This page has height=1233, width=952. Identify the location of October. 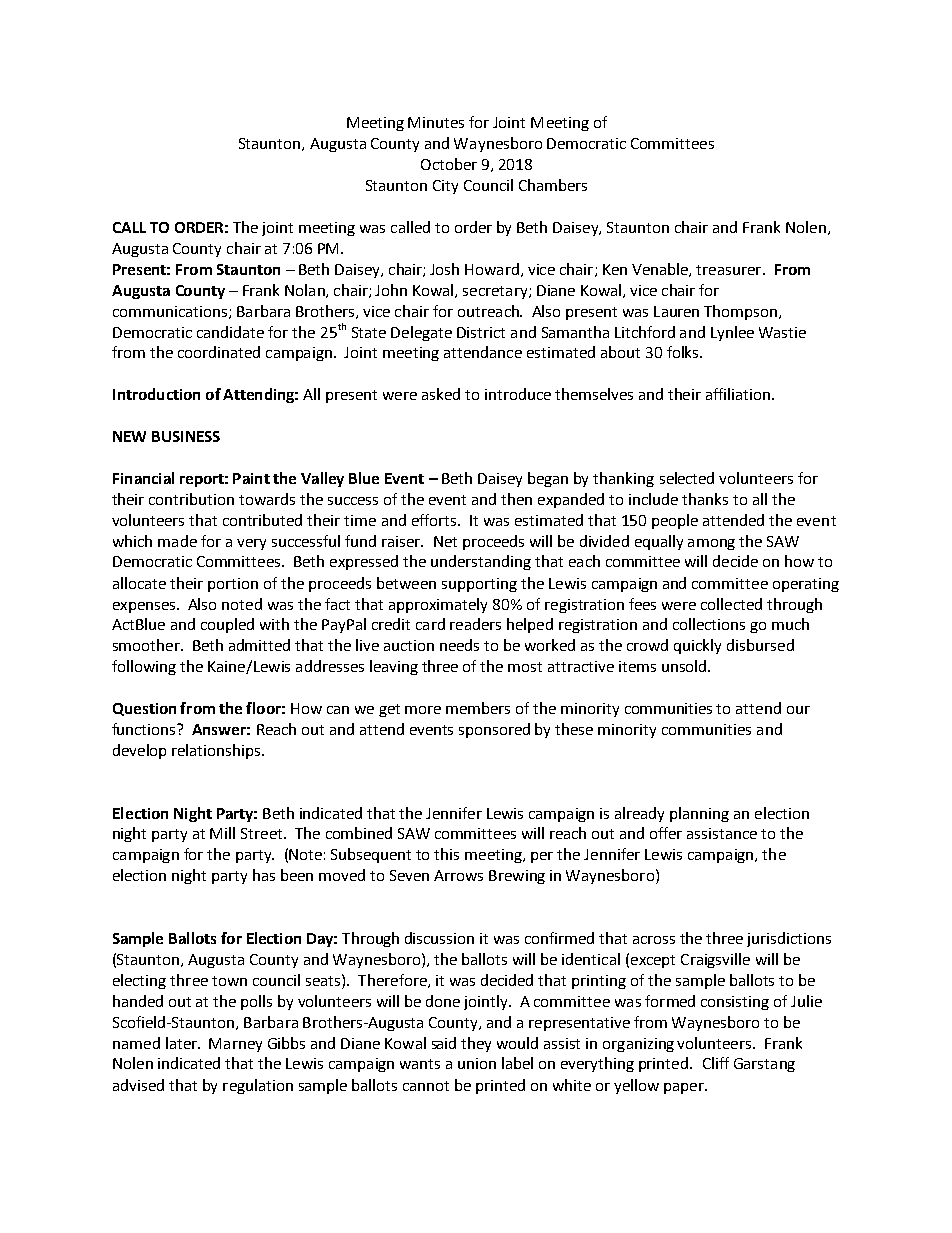
(449, 164).
